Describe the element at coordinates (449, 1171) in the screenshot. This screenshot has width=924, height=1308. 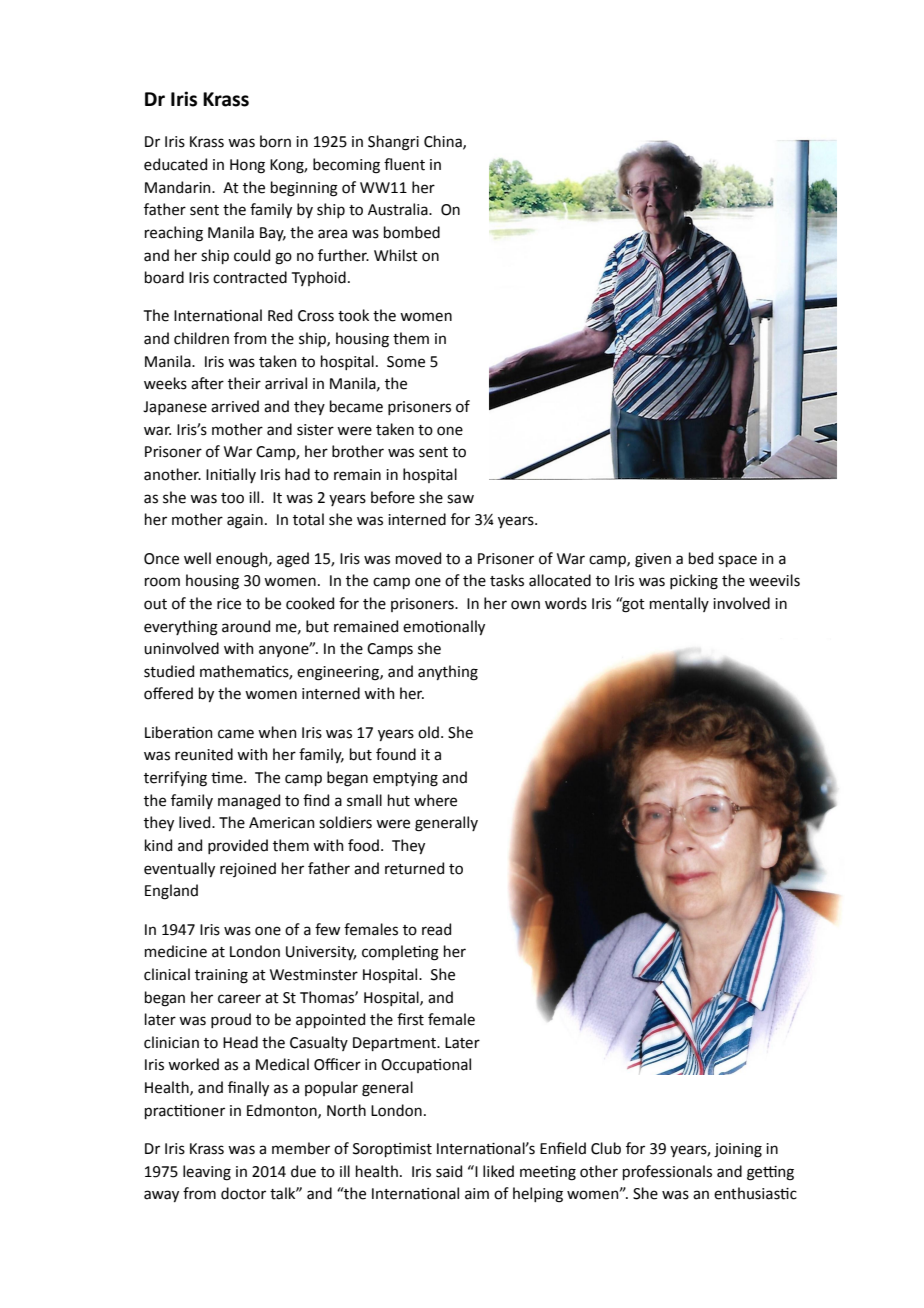
I see `said` at that location.
